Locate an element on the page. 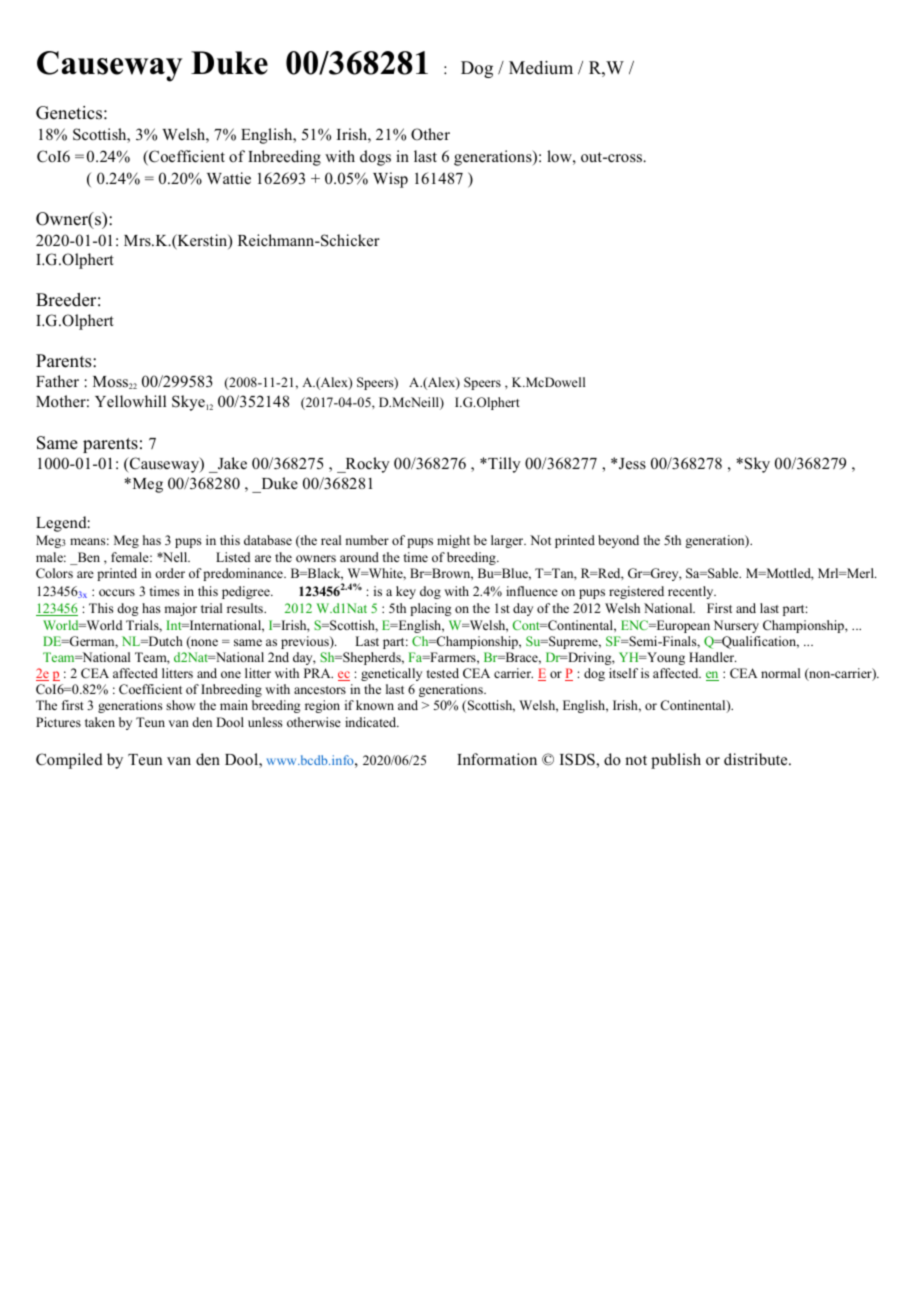 Image resolution: width=924 pixels, height=1308 pixels. dogs is located at coordinates (375, 158).
